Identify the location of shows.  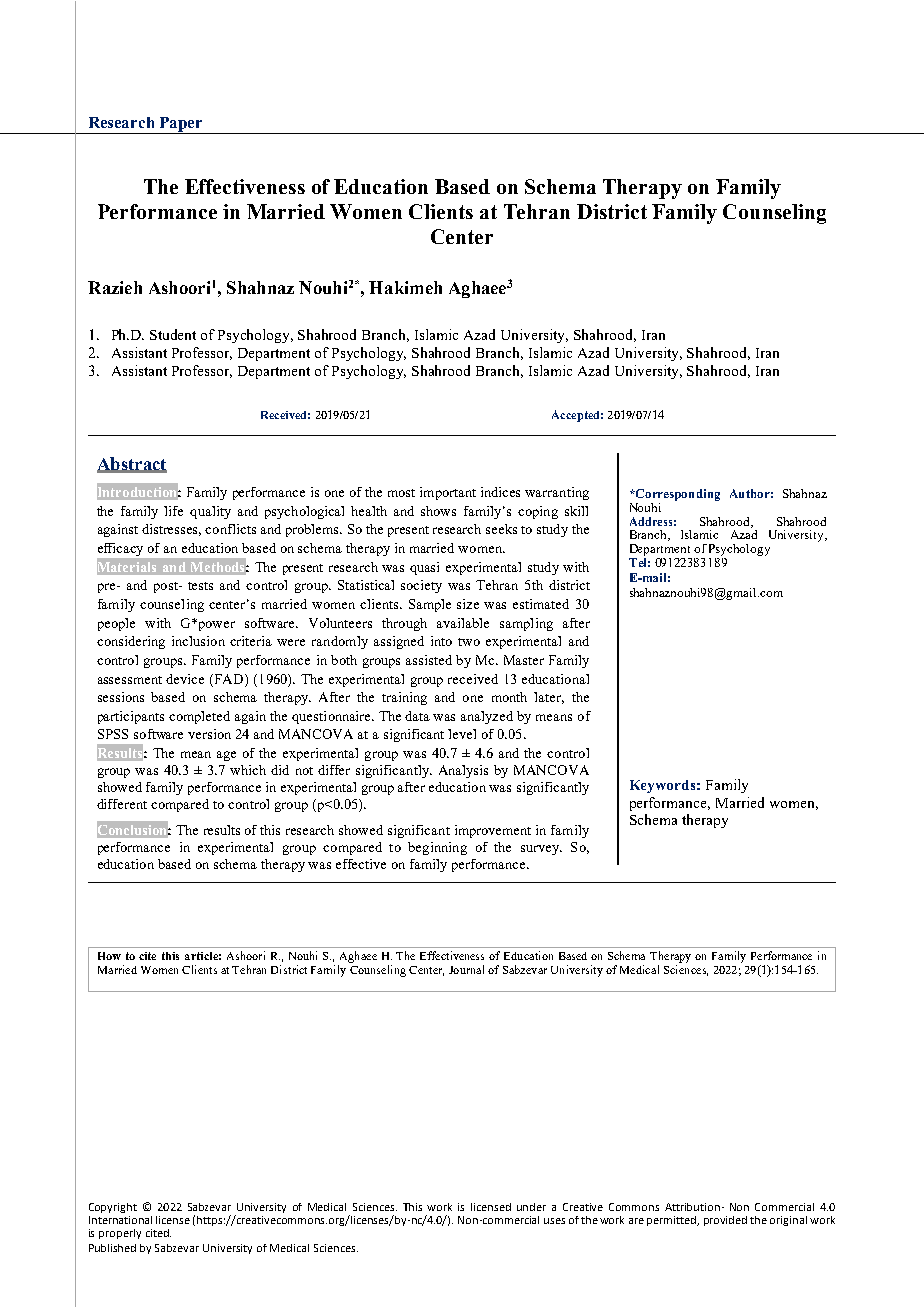
(438, 511).
